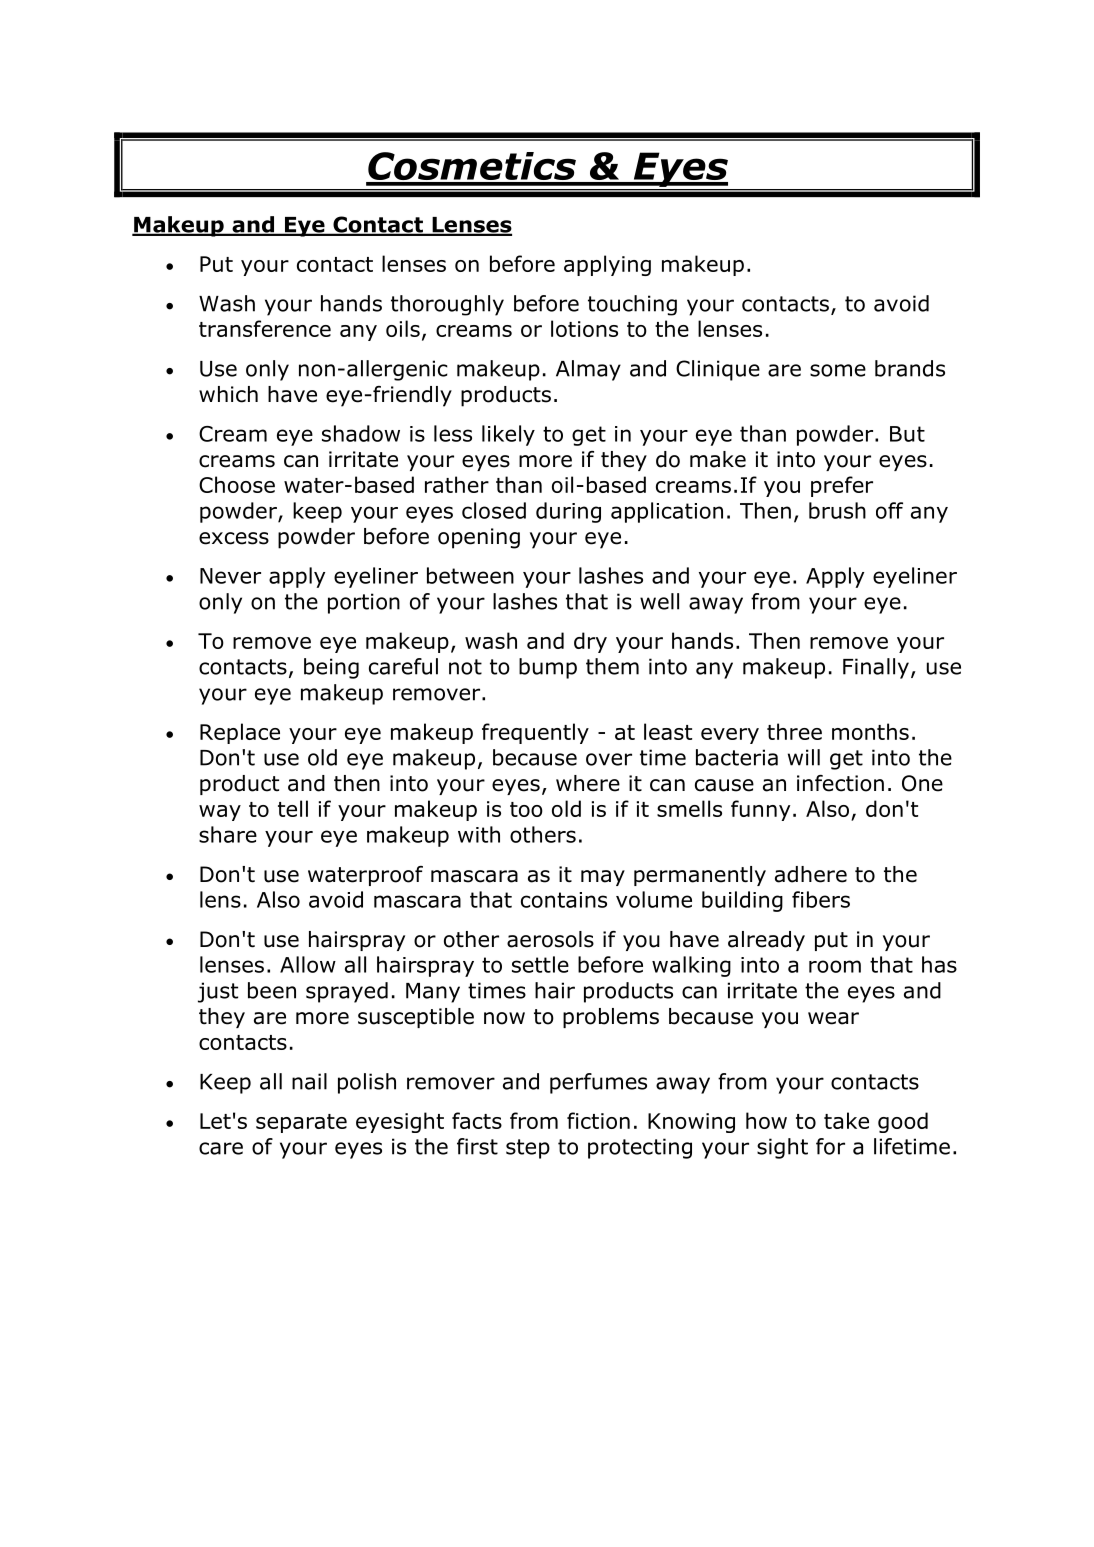 The height and width of the screenshot is (1547, 1094). What do you see at coordinates (870, 731) in the screenshot?
I see `months` at bounding box center [870, 731].
